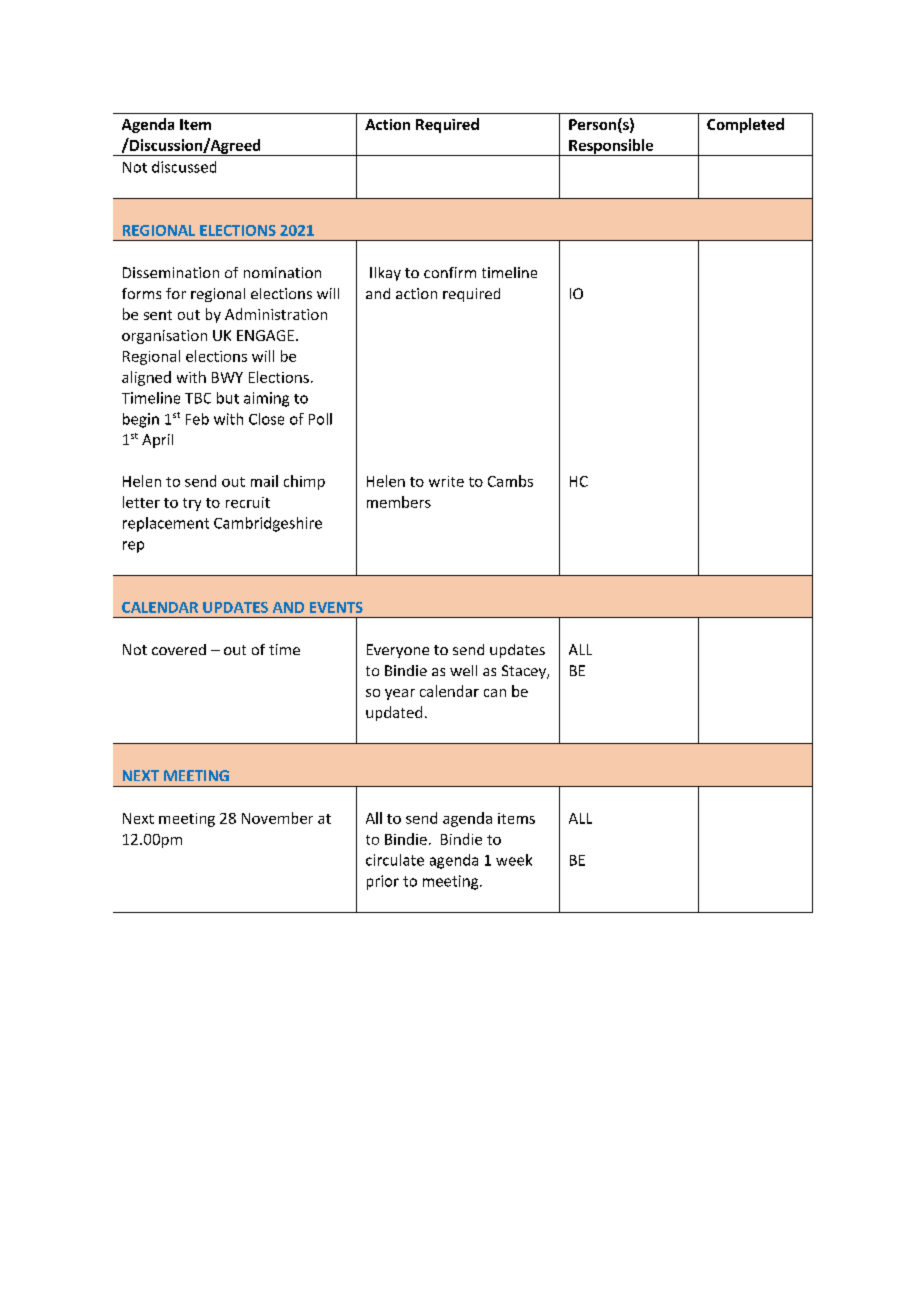 The height and width of the screenshot is (1308, 924). Describe the element at coordinates (495, 693) in the screenshot. I see `can` at that location.
